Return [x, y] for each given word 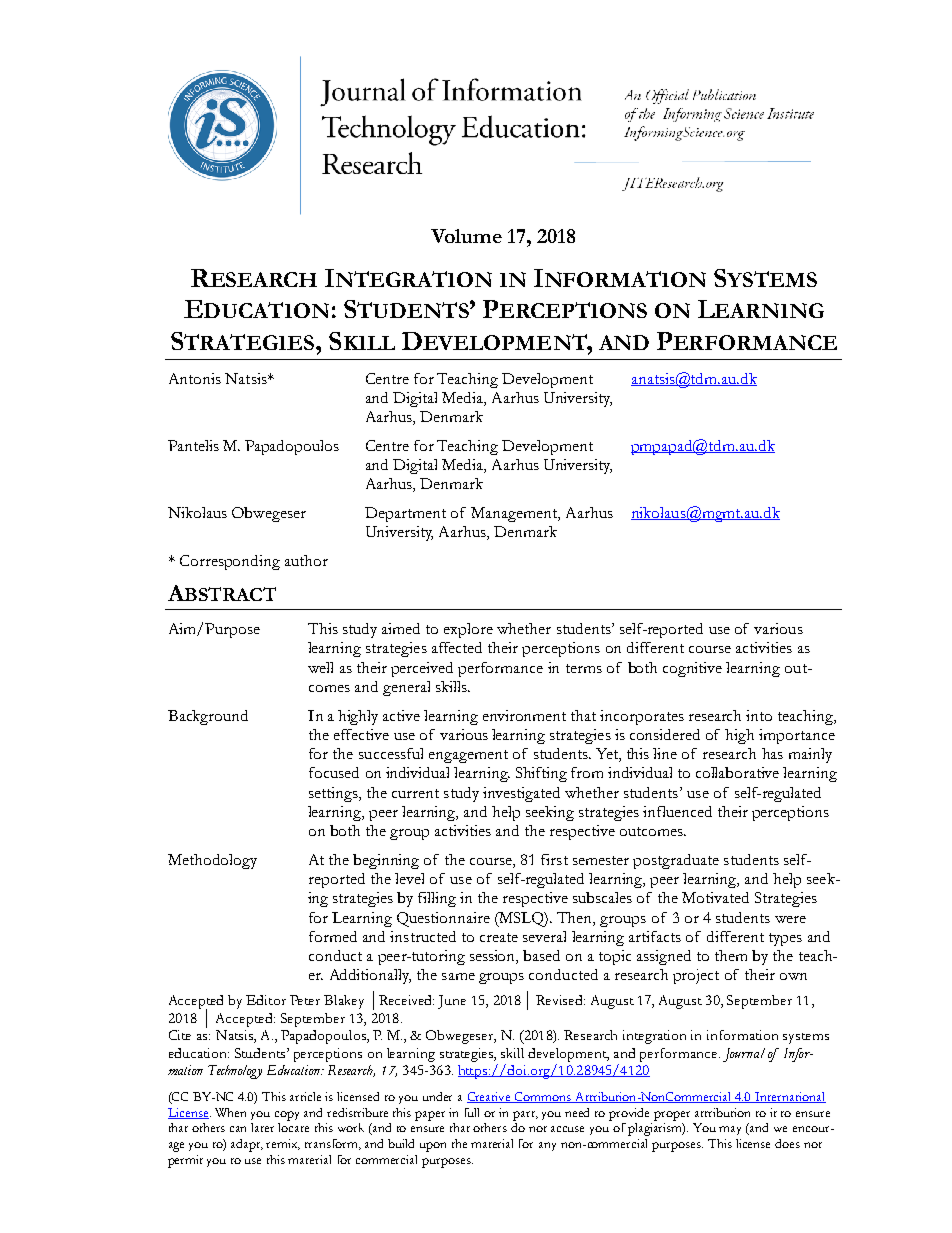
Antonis [195, 378]
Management [515, 514]
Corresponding [230, 562]
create [499, 937]
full [472, 1112]
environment [524, 715]
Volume [466, 236]
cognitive [692, 669]
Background [208, 717]
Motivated [715, 897]
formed [333, 936]
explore [468, 630]
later [262, 1127]
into [759, 715]
